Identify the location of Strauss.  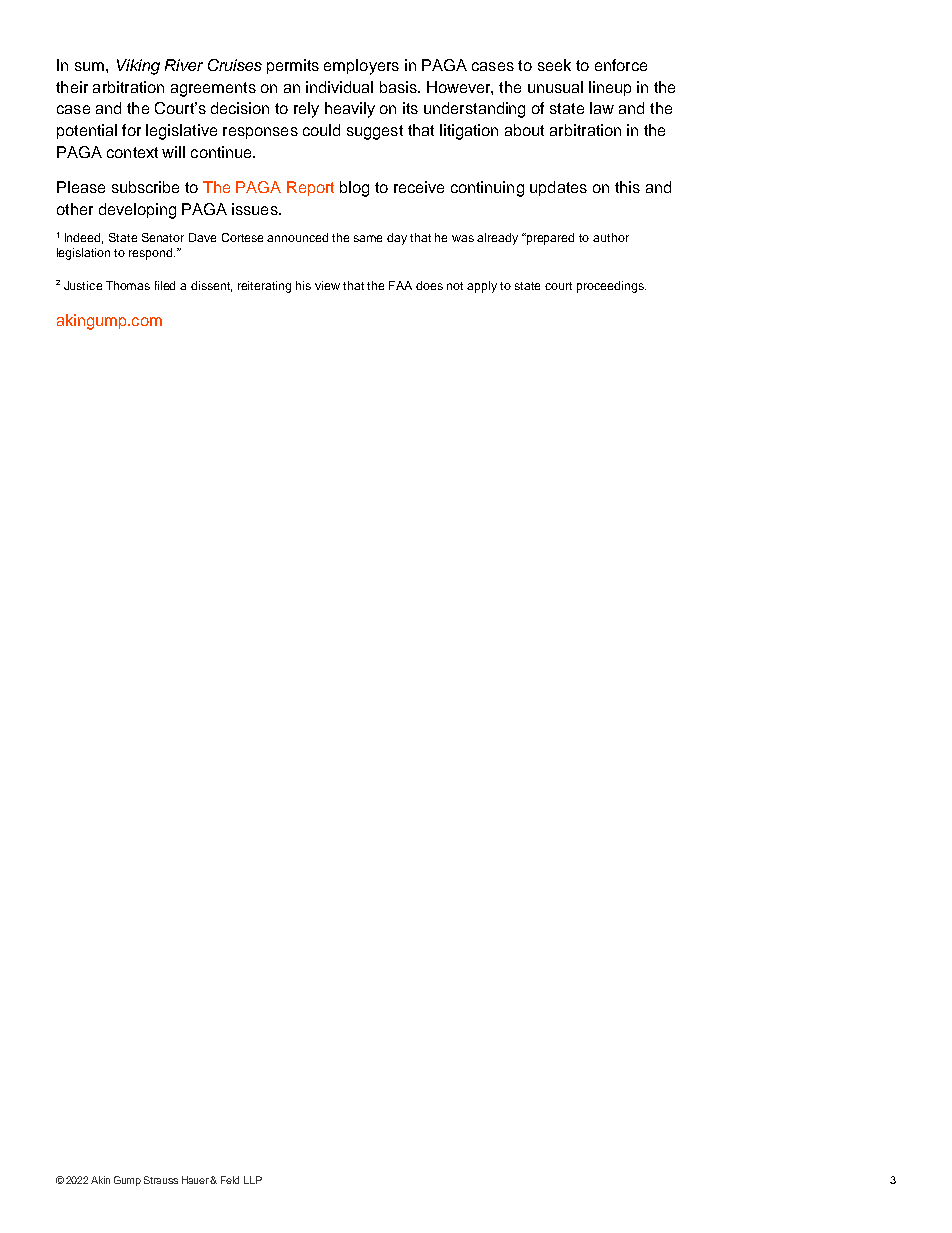
(161, 1180).
